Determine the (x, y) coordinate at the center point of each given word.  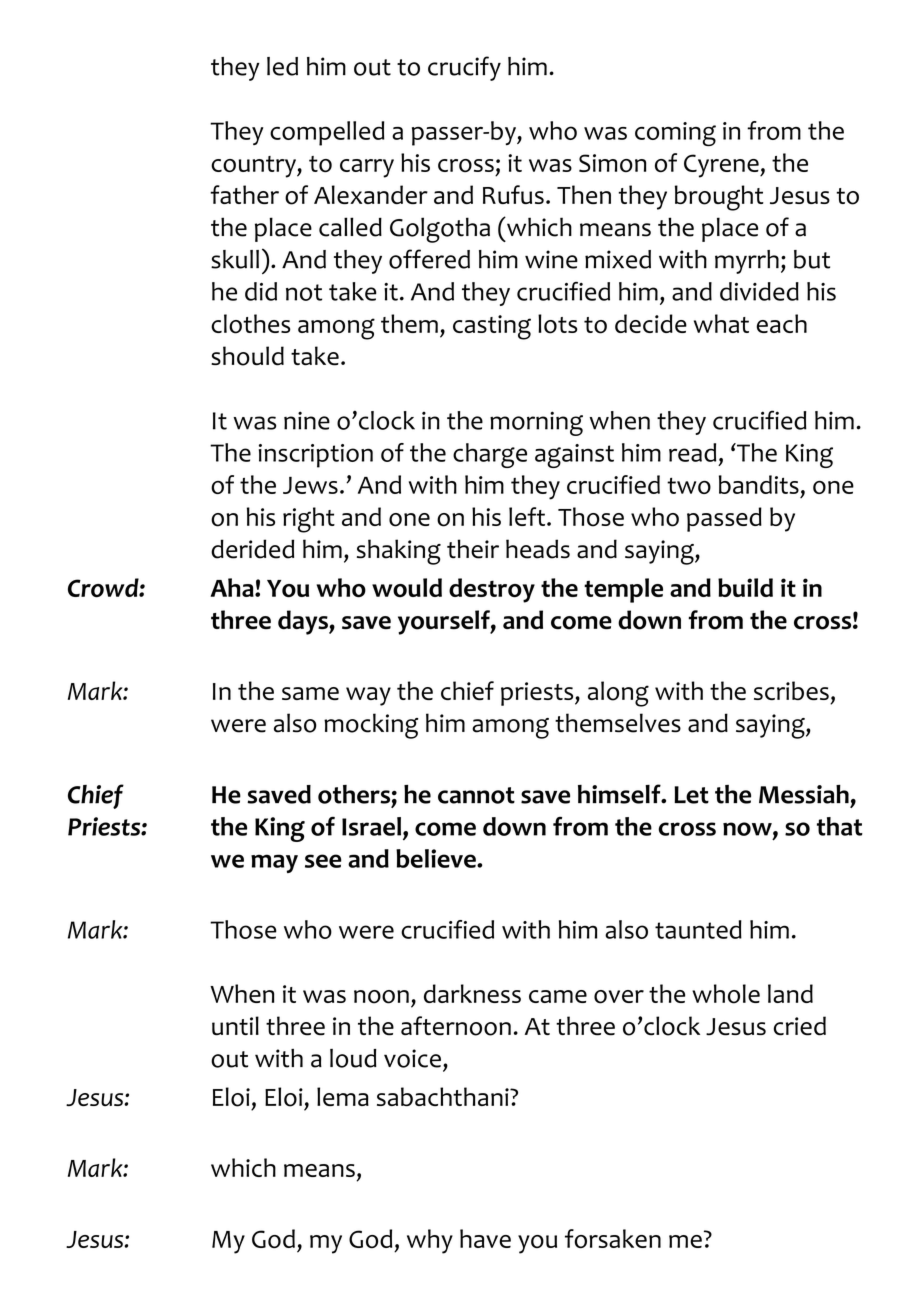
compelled (327, 133)
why (430, 1241)
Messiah (804, 794)
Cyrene (722, 166)
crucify (464, 68)
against (574, 456)
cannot (476, 795)
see (323, 861)
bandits (759, 484)
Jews (310, 485)
